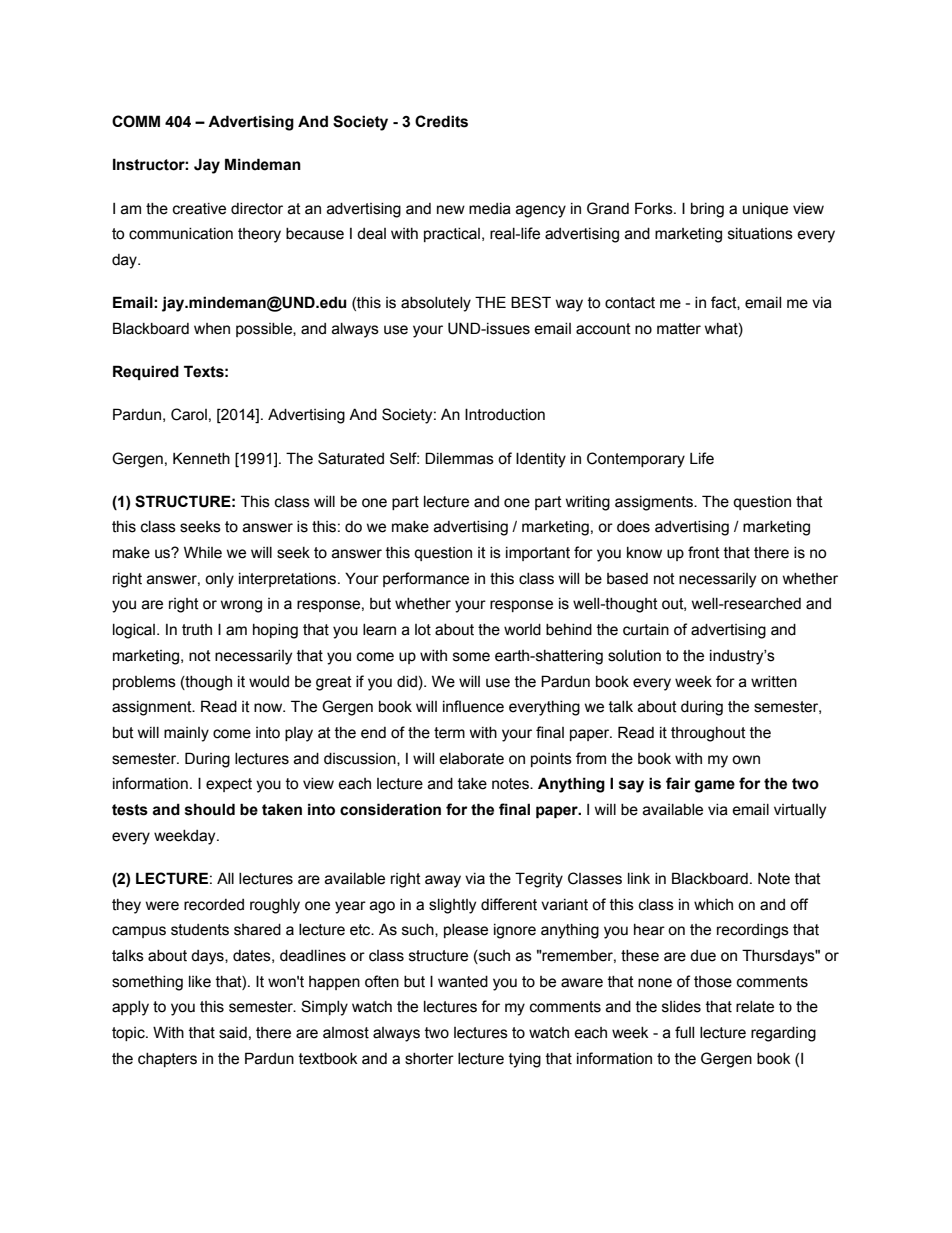  I want to click on Credits, so click(441, 121).
